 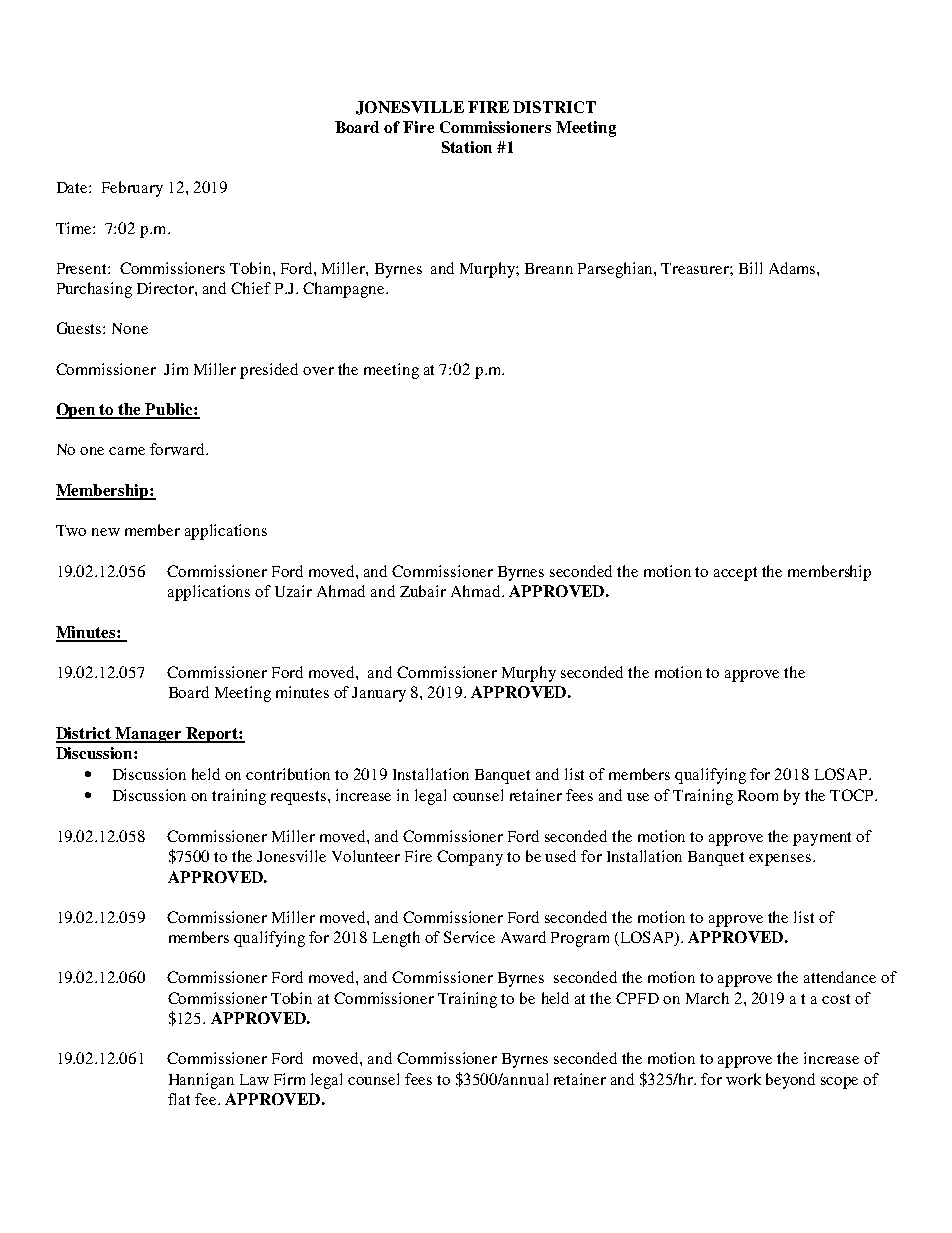 What do you see at coordinates (132, 189) in the page?
I see `February` at bounding box center [132, 189].
